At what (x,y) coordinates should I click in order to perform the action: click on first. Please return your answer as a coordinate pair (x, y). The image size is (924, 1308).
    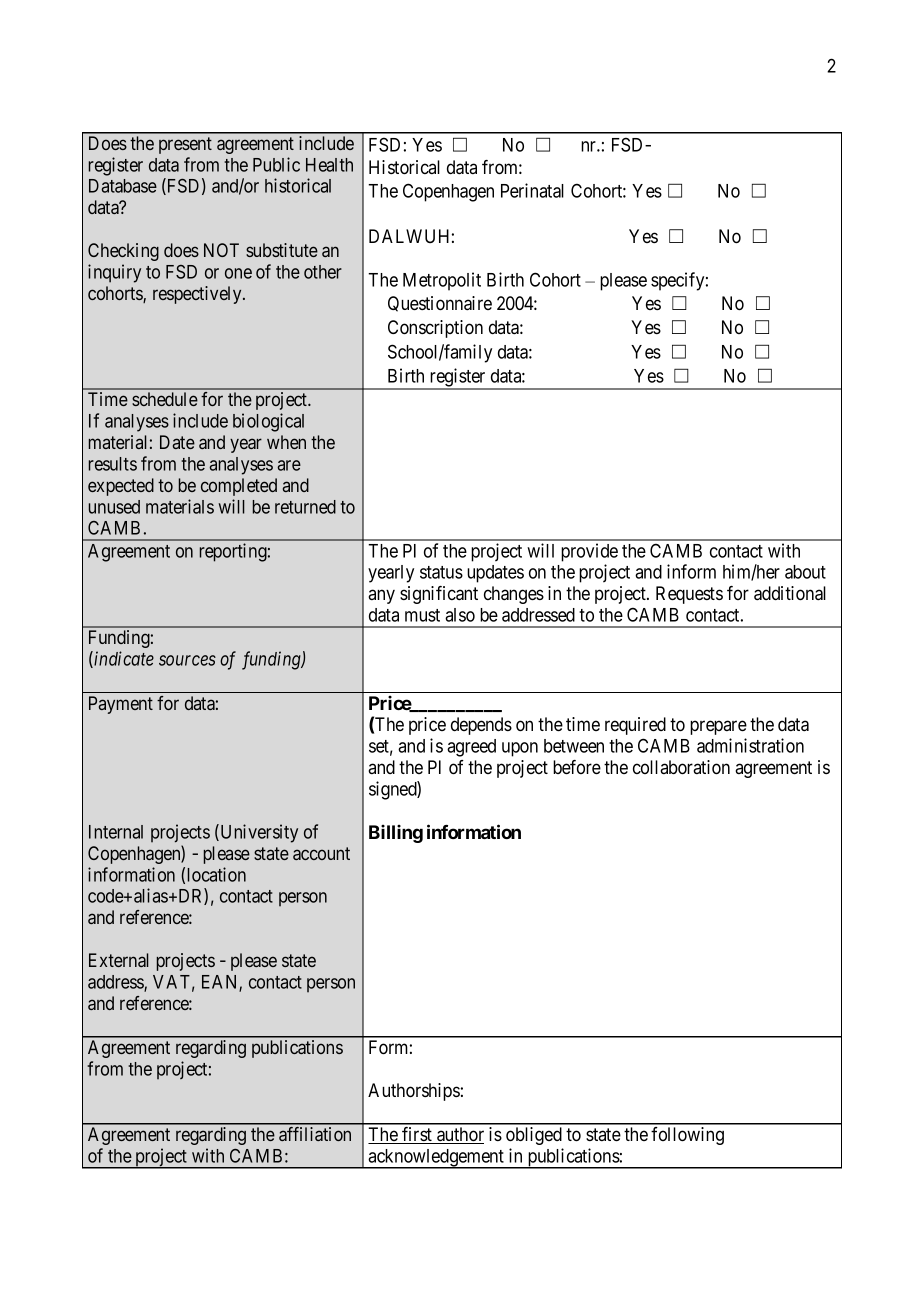
    Looking at the image, I should click on (417, 1135).
